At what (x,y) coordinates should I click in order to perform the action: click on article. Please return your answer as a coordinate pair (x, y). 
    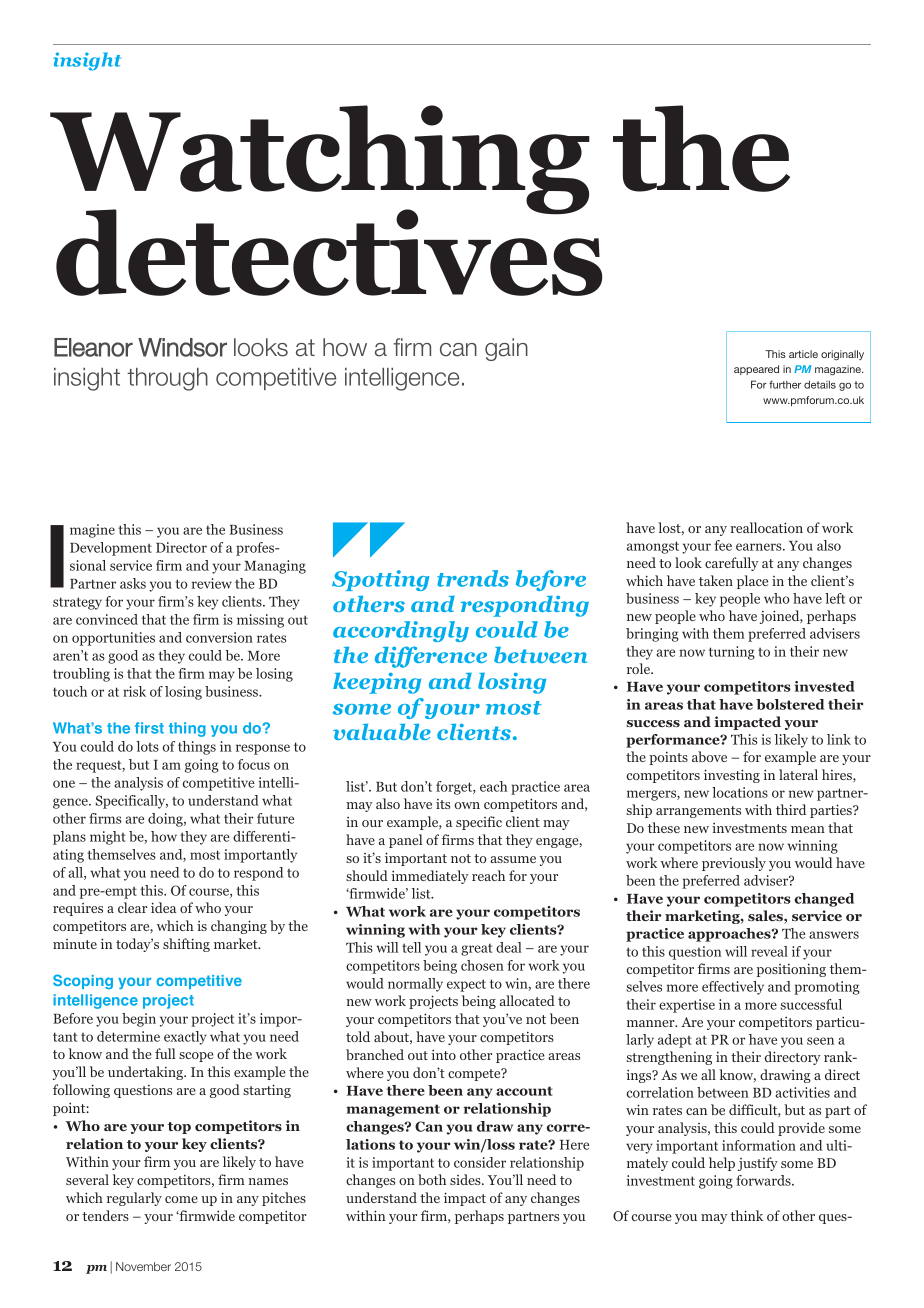
    Looking at the image, I should click on (803, 354).
